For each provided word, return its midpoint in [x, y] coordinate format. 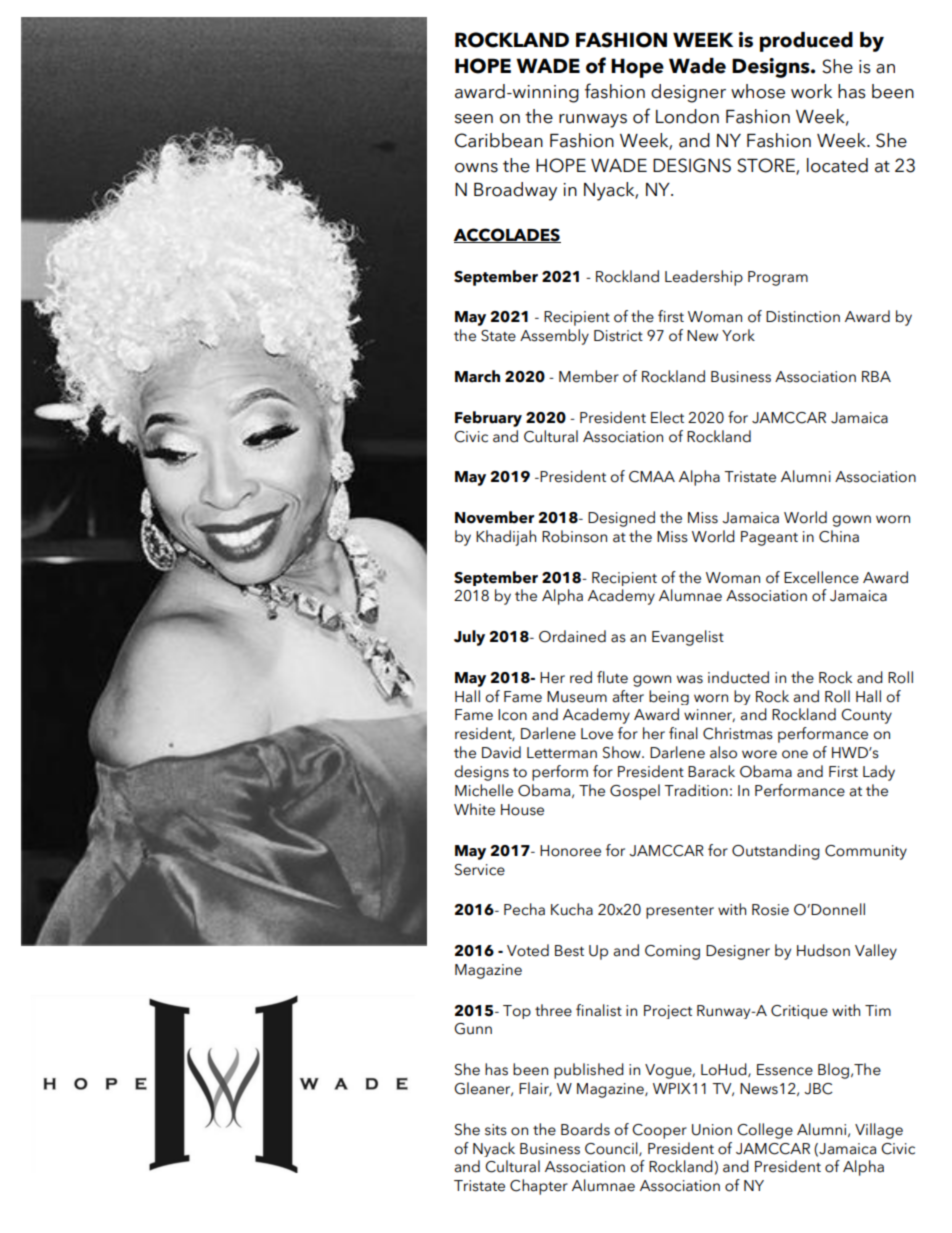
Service [480, 870]
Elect [667, 417]
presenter [680, 912]
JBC [818, 1089]
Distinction [803, 317]
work [811, 91]
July [469, 638]
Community [866, 852]
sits [496, 1130]
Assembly [554, 337]
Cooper [659, 1131]
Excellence [821, 577]
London [687, 116]
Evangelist [688, 638]
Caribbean [499, 140]
